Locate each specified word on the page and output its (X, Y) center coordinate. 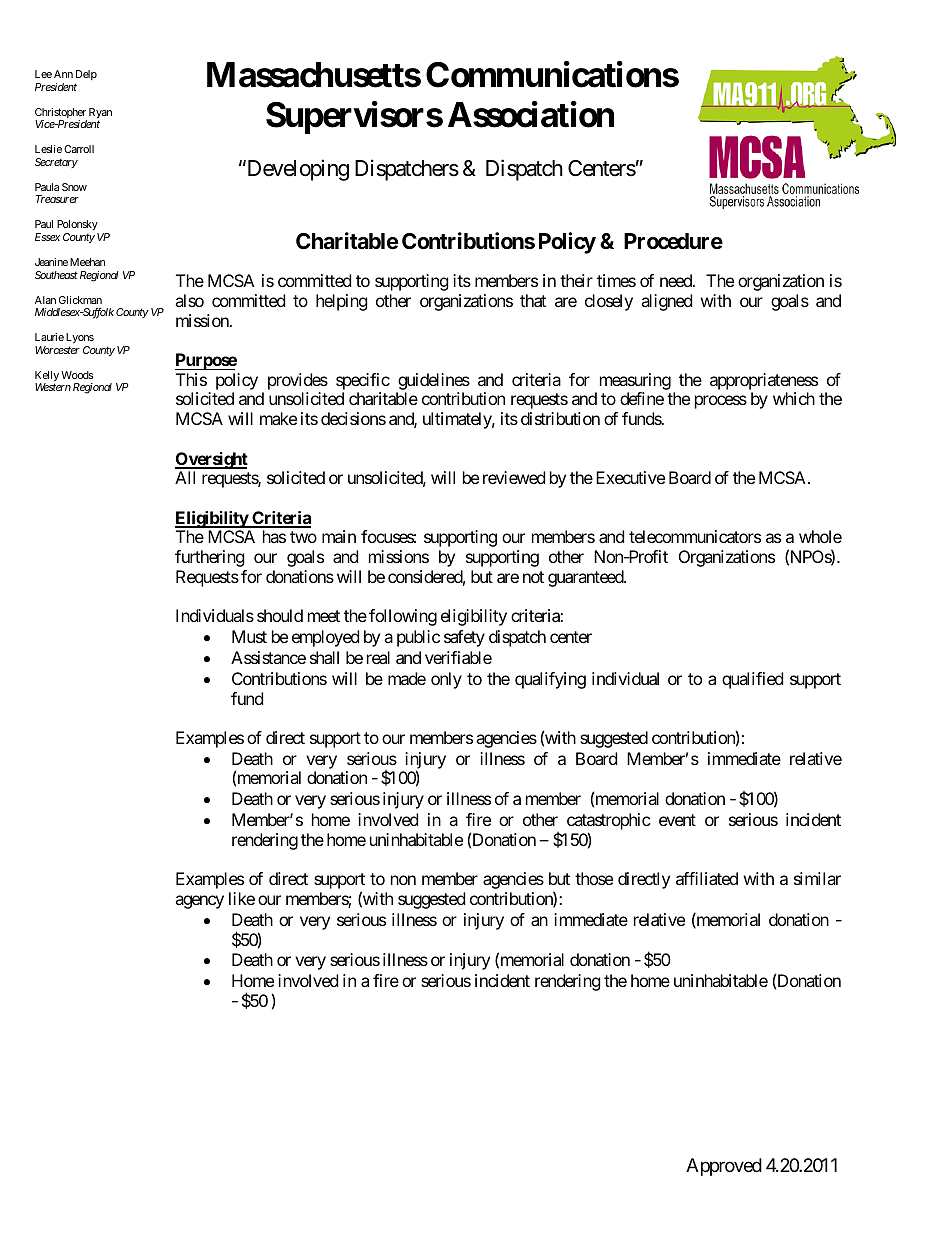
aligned (666, 302)
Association (531, 114)
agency (199, 902)
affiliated (707, 878)
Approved (724, 1167)
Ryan (100, 114)
